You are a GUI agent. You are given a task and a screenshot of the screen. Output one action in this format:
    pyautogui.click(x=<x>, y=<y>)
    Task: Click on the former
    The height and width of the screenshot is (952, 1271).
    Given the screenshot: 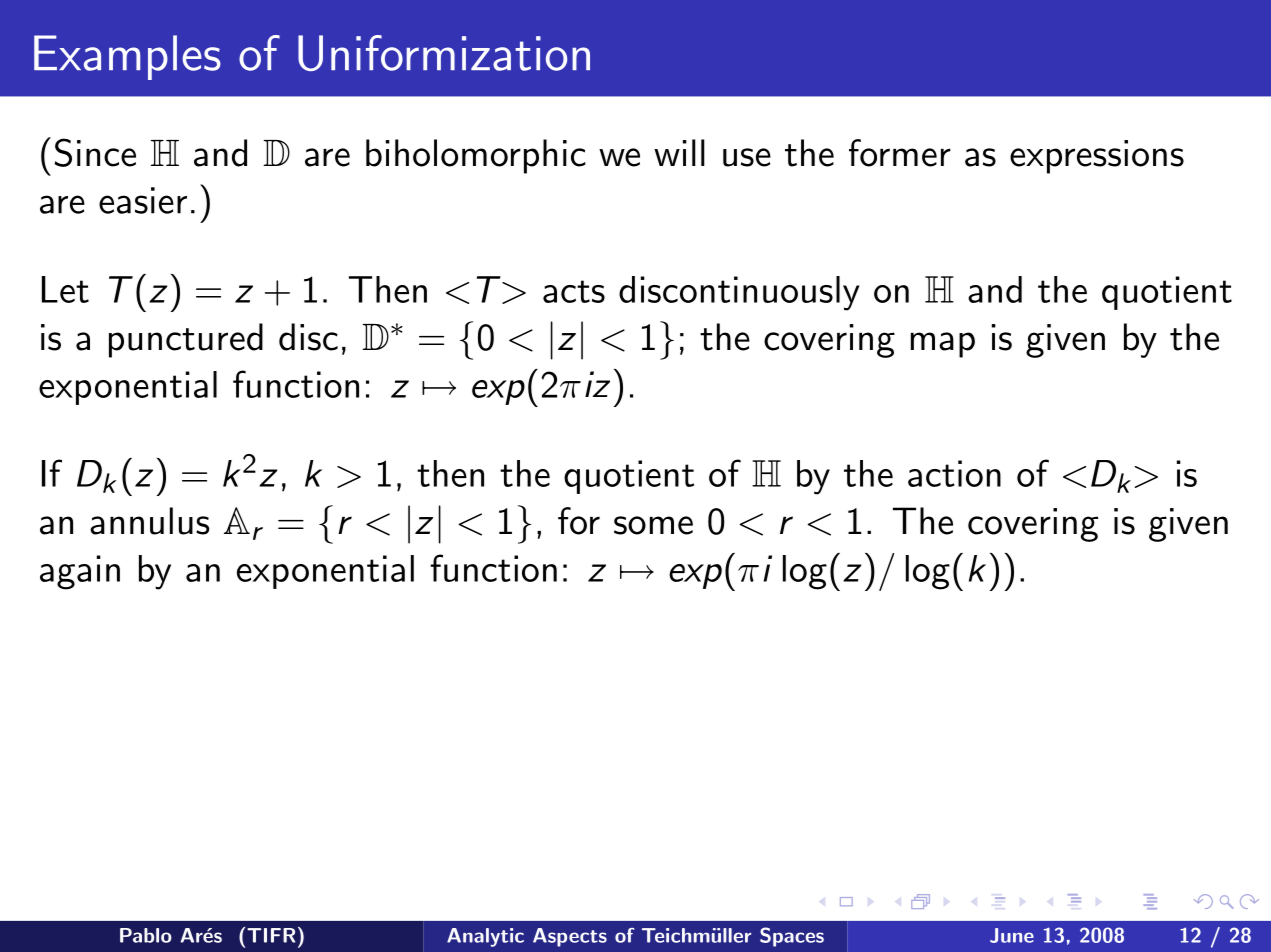 What is the action you would take?
    pyautogui.click(x=900, y=153)
